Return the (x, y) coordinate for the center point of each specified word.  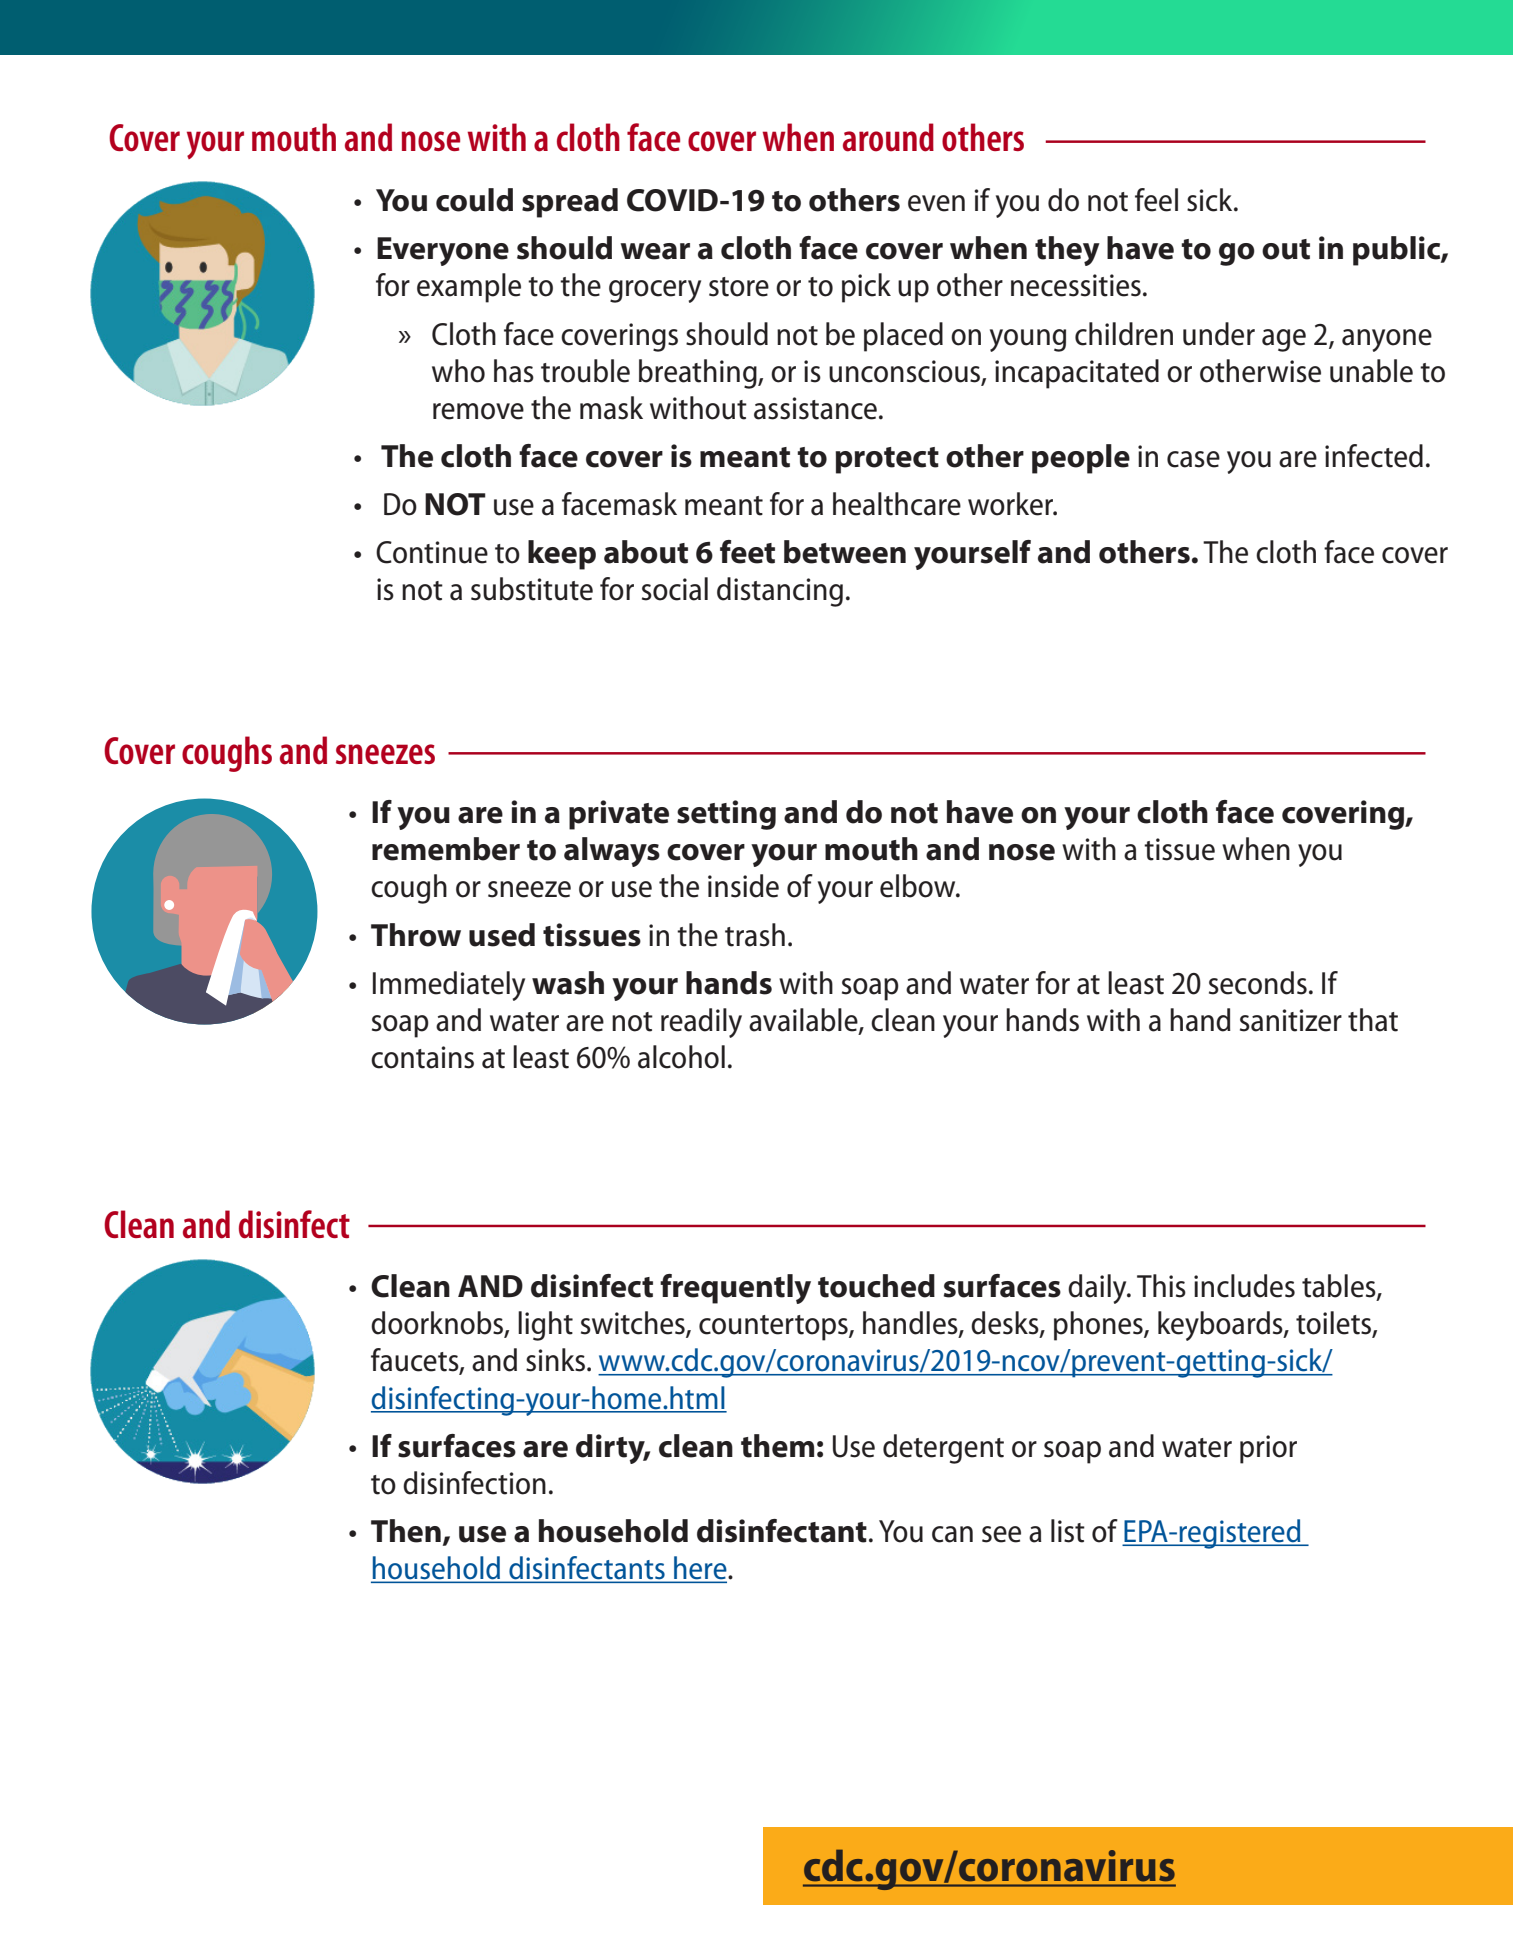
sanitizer (1291, 1020)
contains (422, 1057)
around (888, 137)
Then (406, 1531)
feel (1156, 200)
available (804, 1021)
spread (570, 203)
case (1193, 459)
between (845, 552)
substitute (532, 589)
